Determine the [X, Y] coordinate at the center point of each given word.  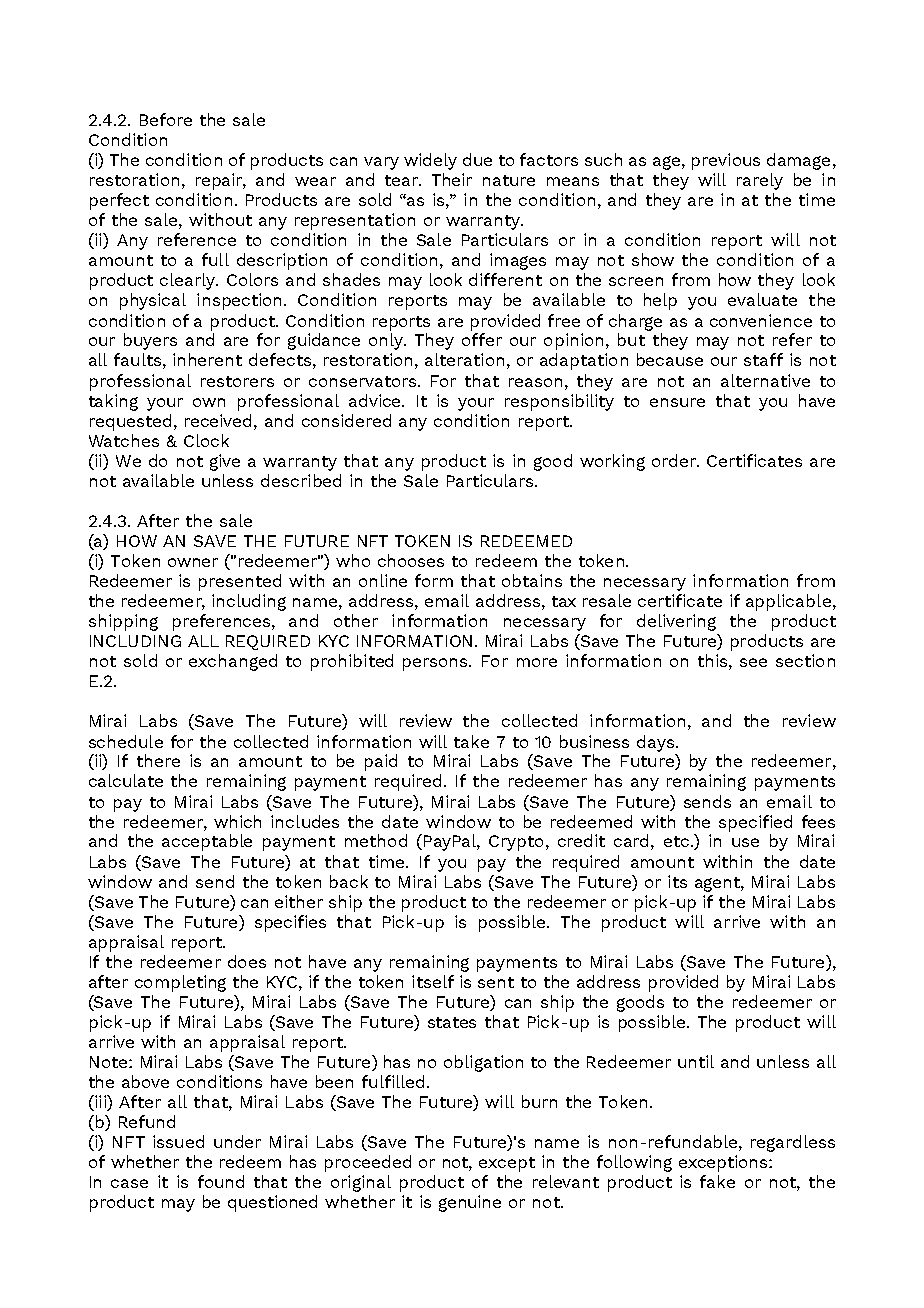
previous [726, 161]
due [477, 159]
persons [436, 664]
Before [166, 119]
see [753, 662]
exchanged [233, 662]
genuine [470, 1203]
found [221, 1181]
